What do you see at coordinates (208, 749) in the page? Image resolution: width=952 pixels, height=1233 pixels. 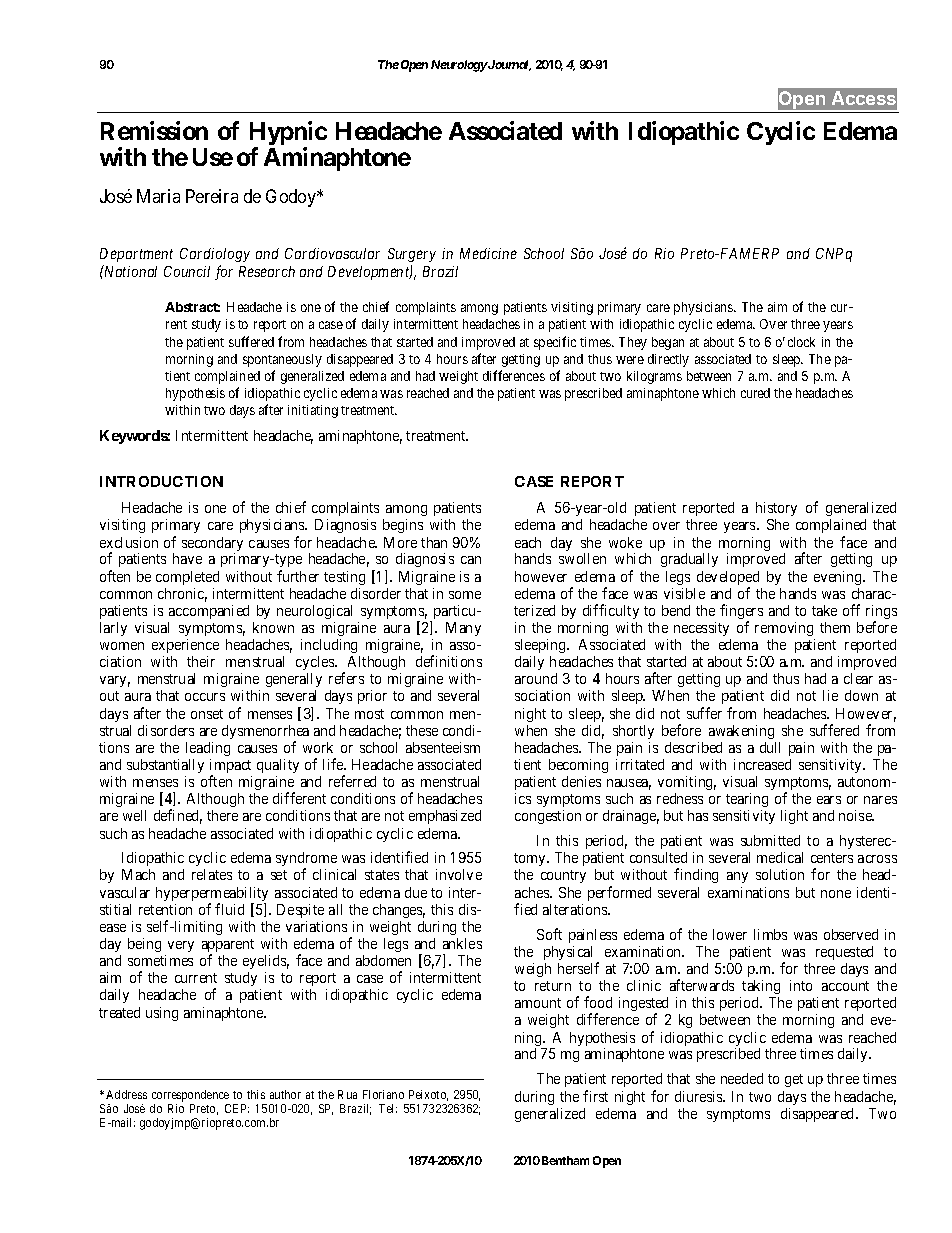 I see `leading` at bounding box center [208, 749].
